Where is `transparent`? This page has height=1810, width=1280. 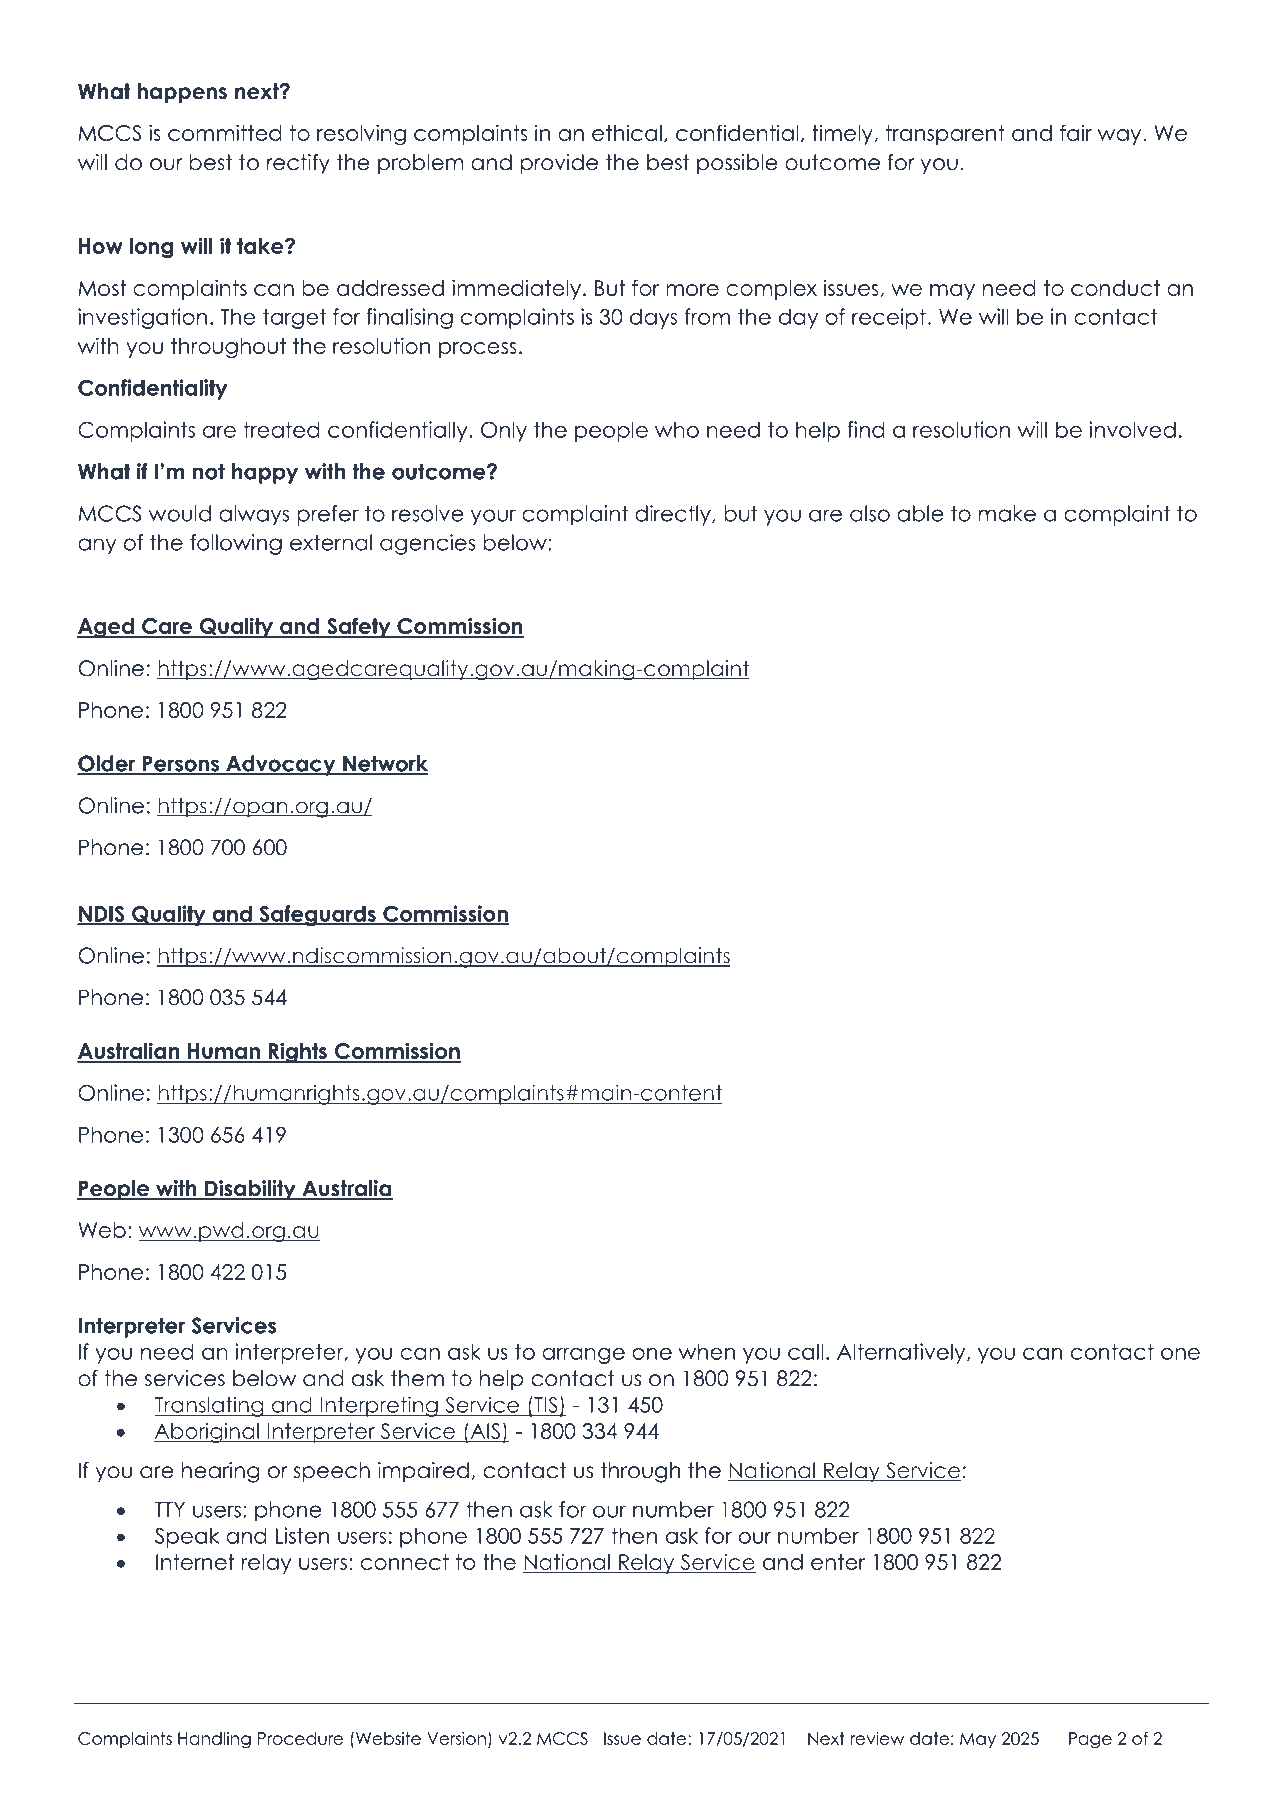 transparent is located at coordinates (945, 135).
